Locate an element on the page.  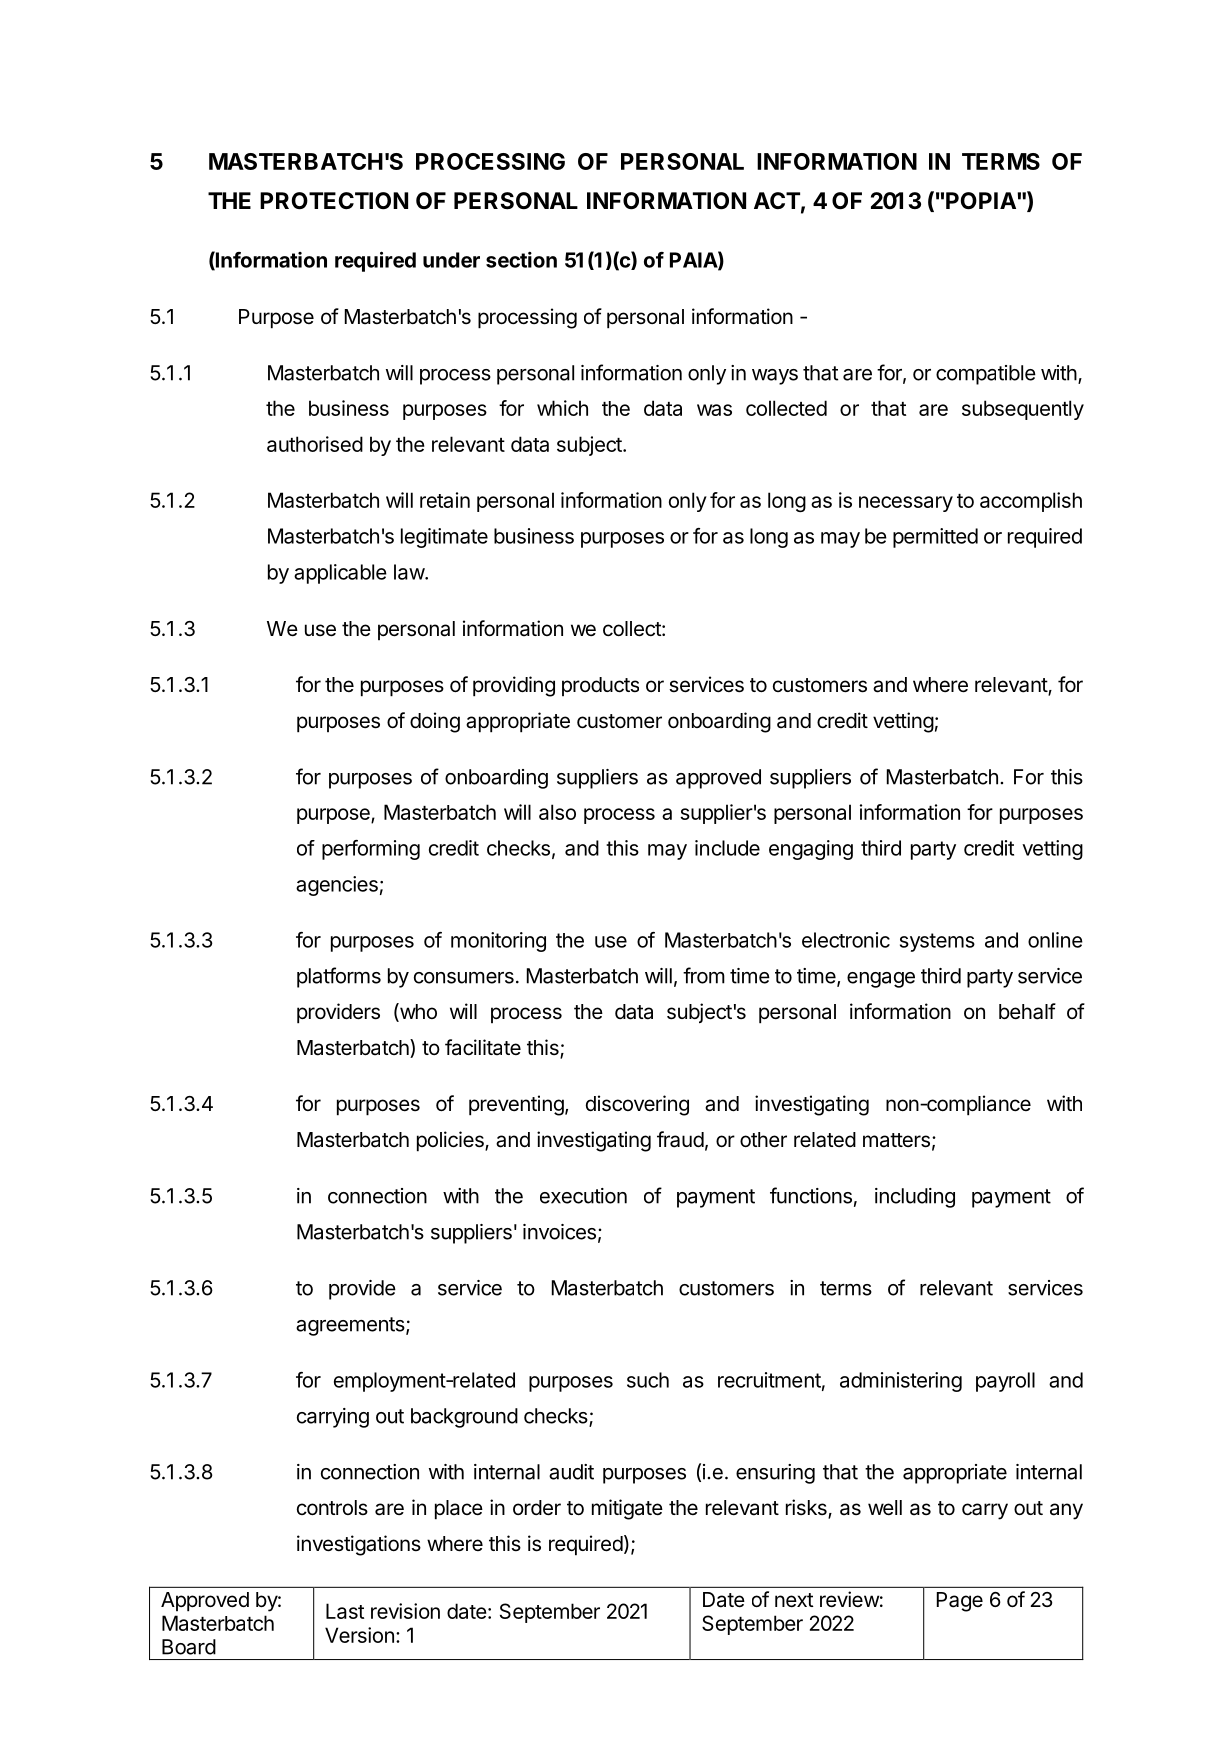
permitted is located at coordinates (935, 538).
